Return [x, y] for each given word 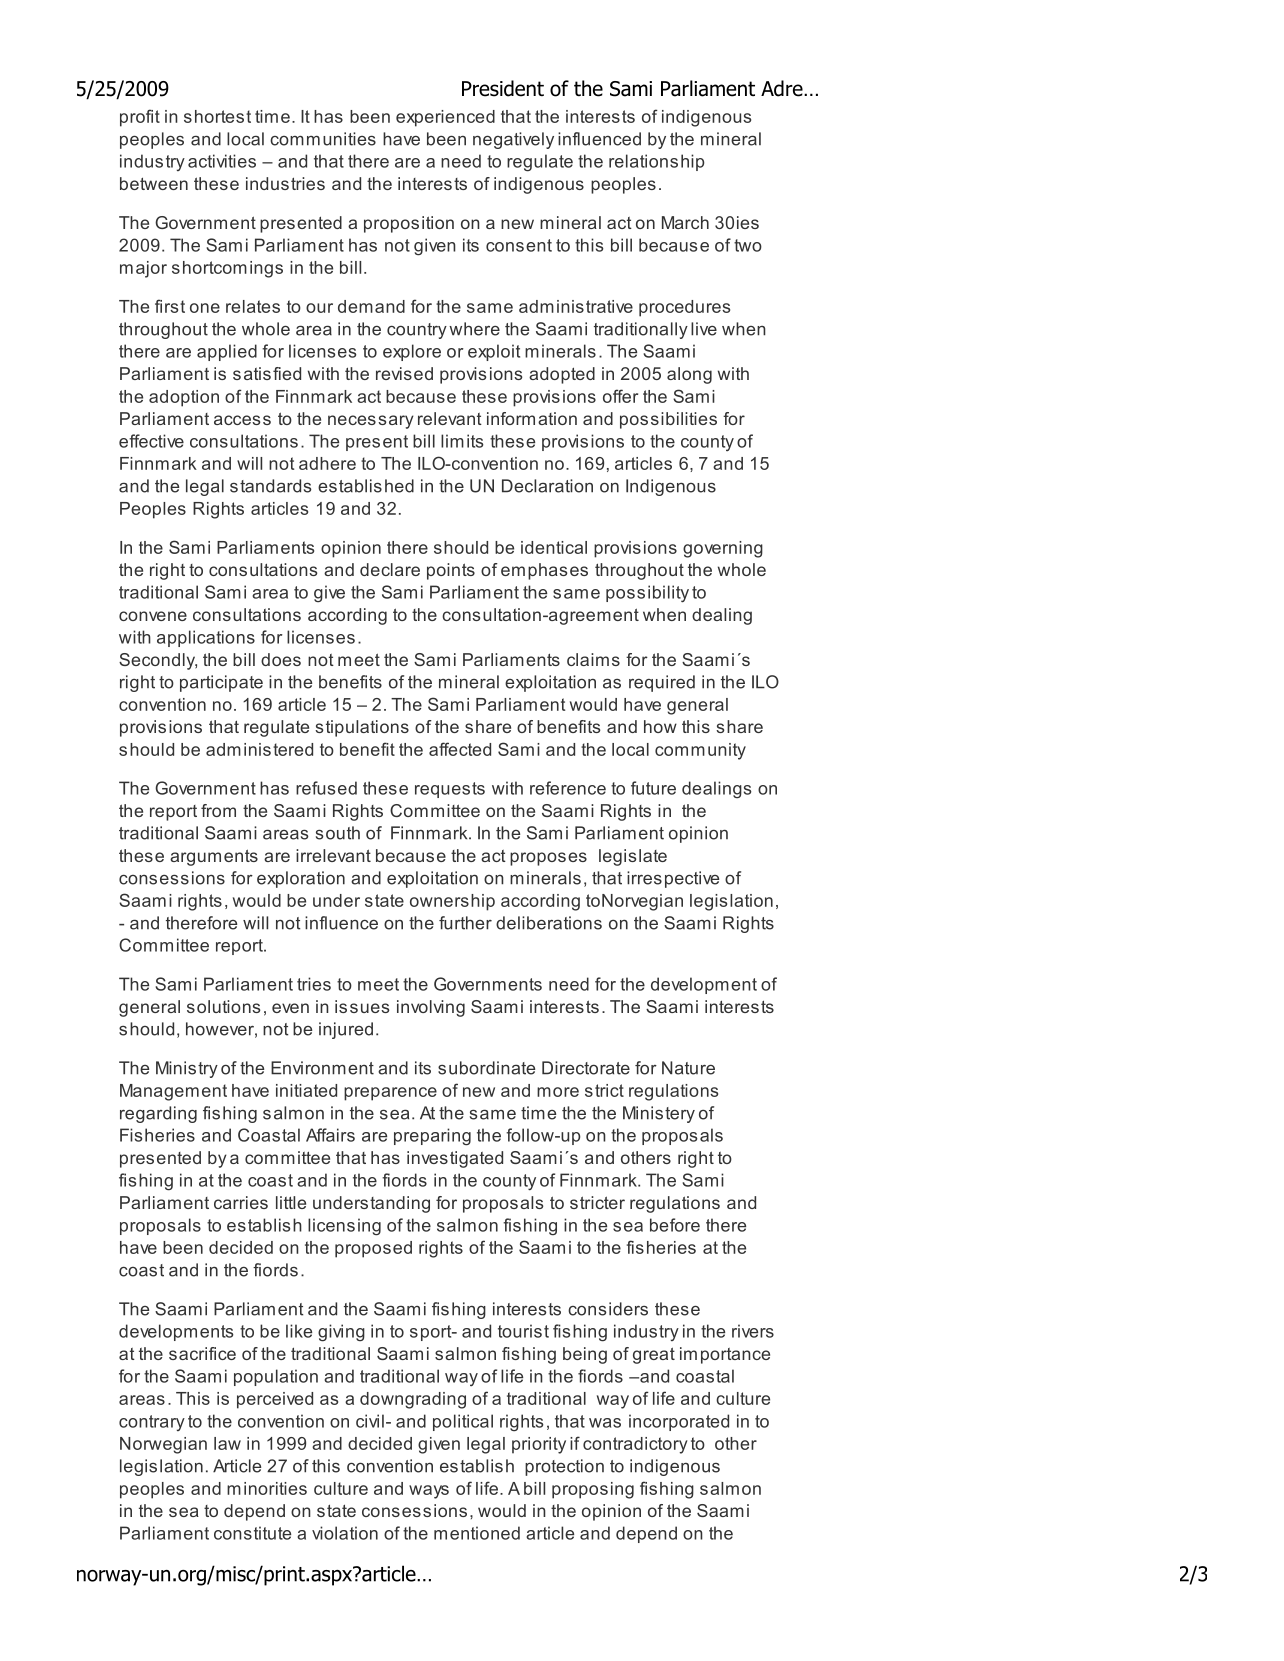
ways [429, 1492]
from [218, 810]
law [227, 1443]
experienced [445, 118]
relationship [656, 162]
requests [450, 790]
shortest [217, 116]
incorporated [679, 1422]
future [653, 788]
